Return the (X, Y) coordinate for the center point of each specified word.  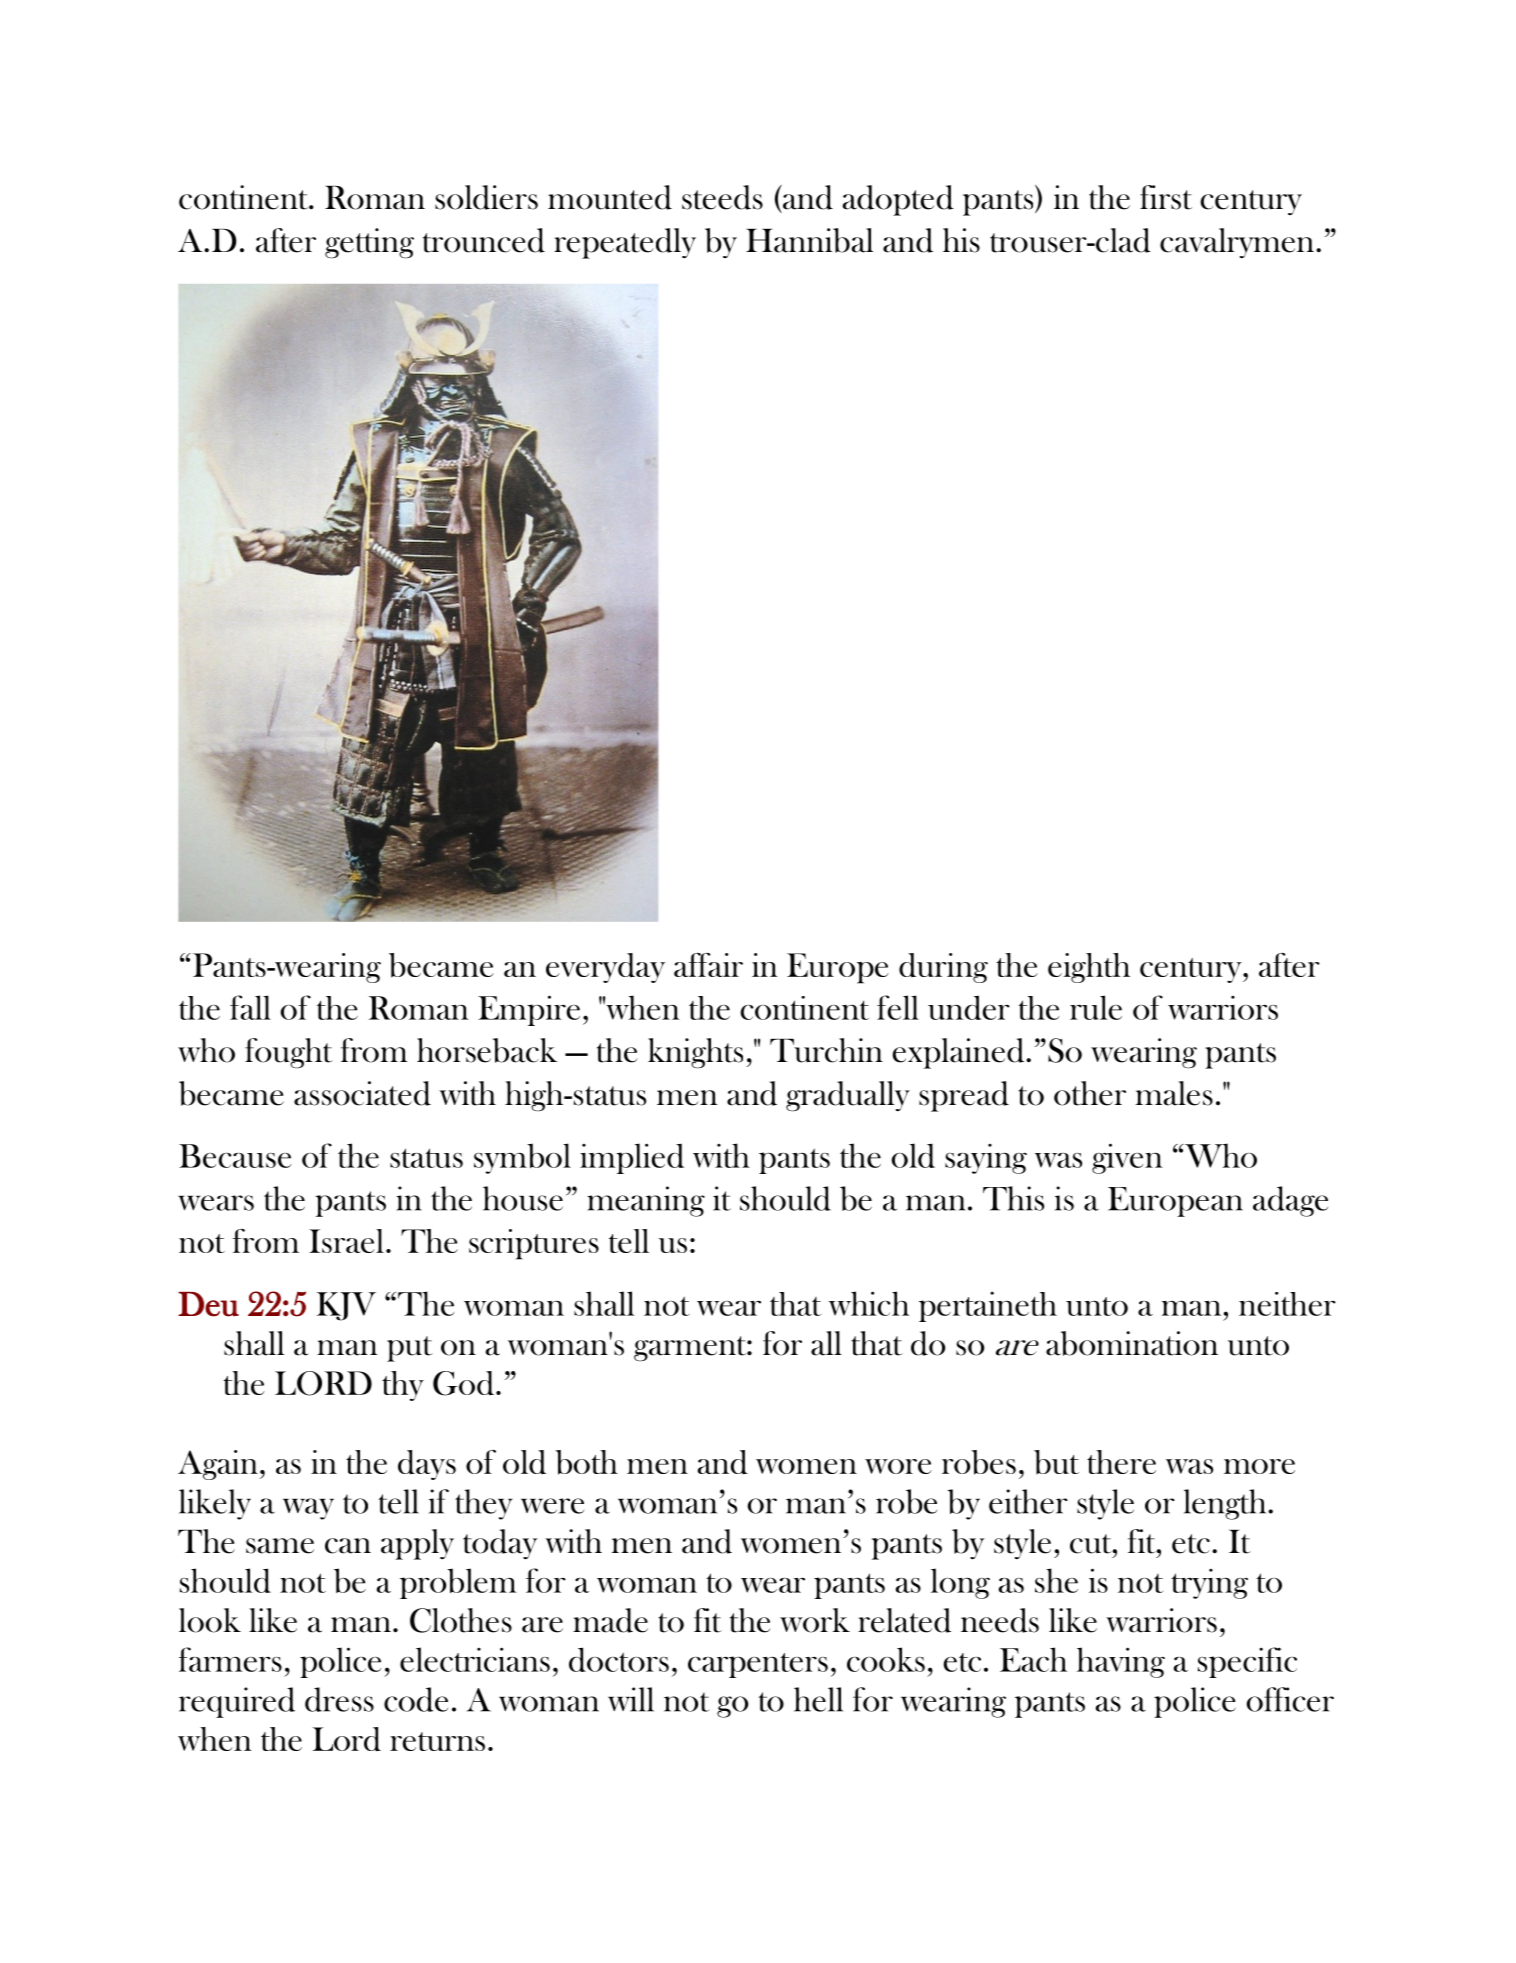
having (1121, 1662)
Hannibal (809, 240)
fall (250, 1007)
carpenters (758, 1665)
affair (708, 965)
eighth (1089, 968)
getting (369, 243)
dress (339, 1699)
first (1166, 197)
